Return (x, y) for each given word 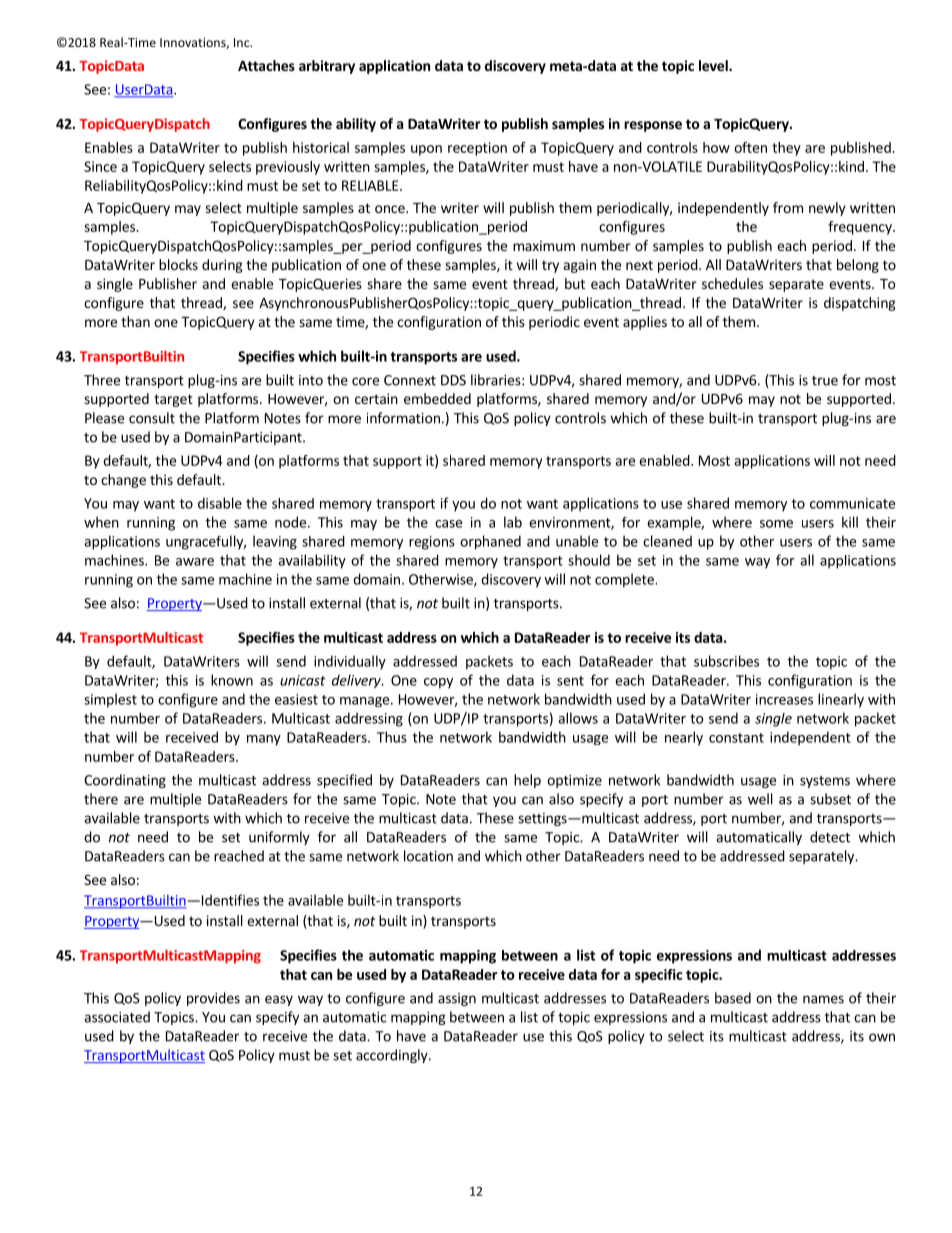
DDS (453, 380)
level (714, 65)
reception (477, 149)
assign (457, 999)
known (232, 680)
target (173, 400)
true (825, 381)
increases (784, 699)
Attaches (266, 65)
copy (438, 683)
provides (213, 999)
